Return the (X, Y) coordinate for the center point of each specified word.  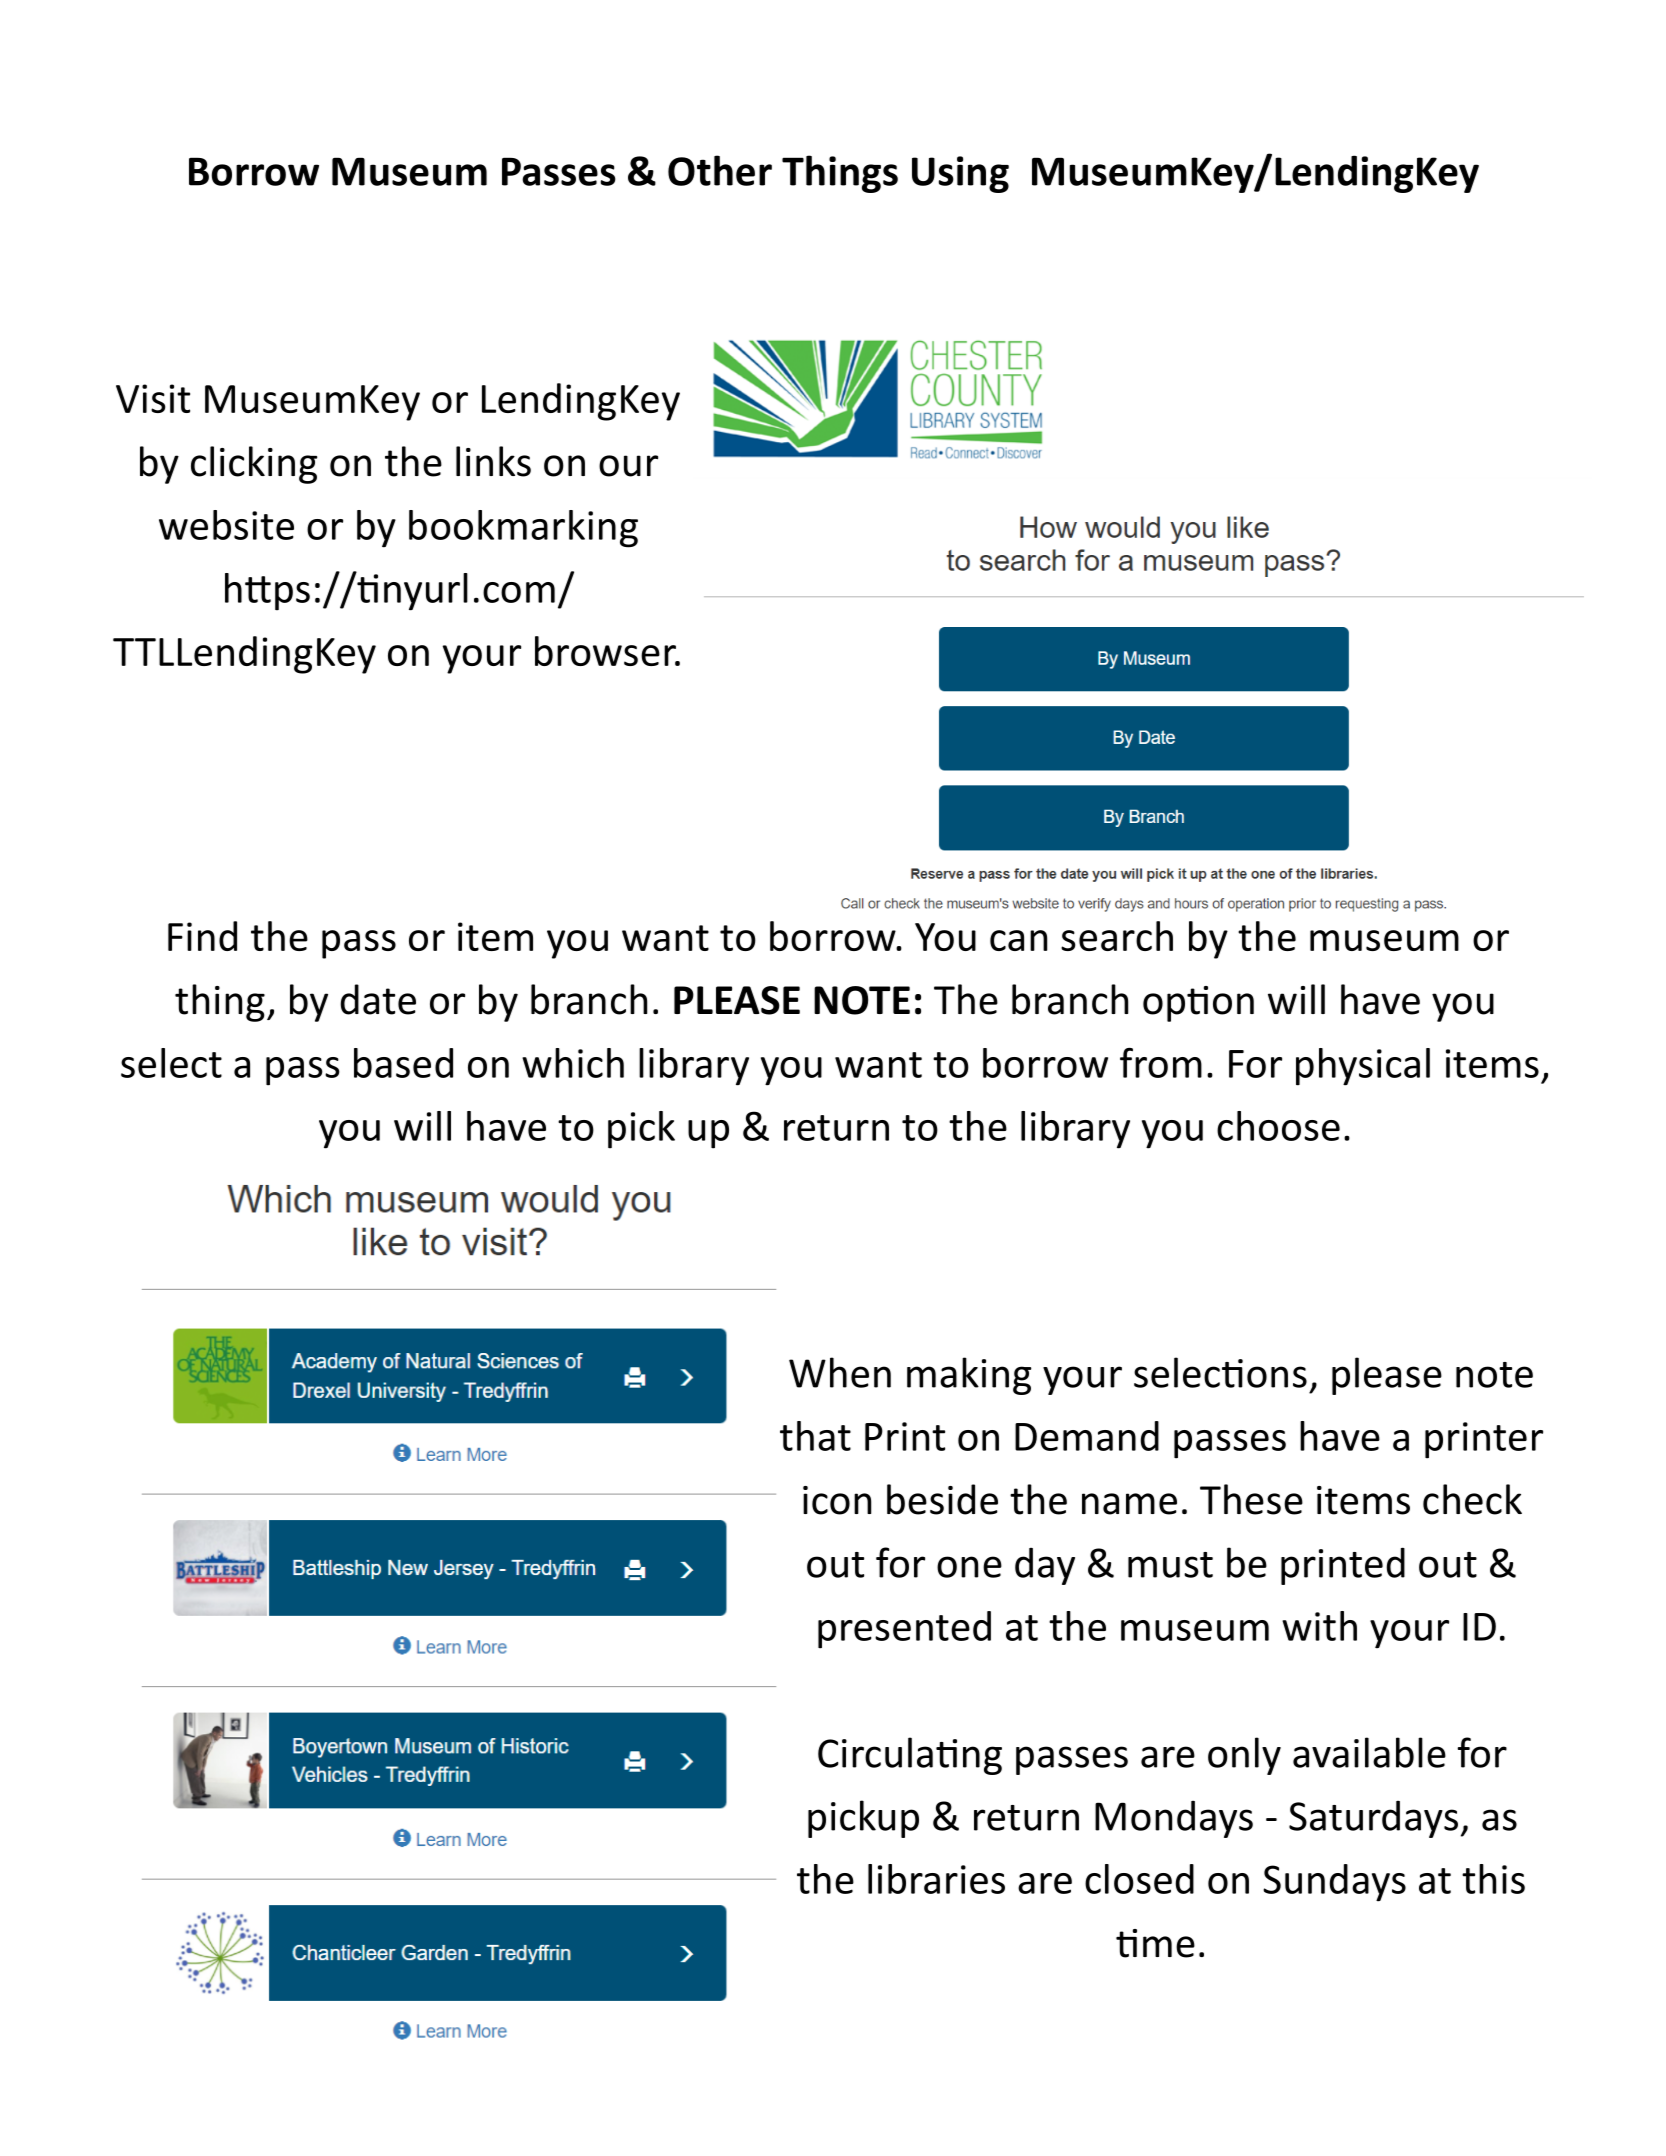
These (1251, 1499)
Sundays (1334, 1883)
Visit (153, 398)
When (840, 1372)
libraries (936, 1879)
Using (960, 174)
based (403, 1063)
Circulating (910, 1756)
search (1117, 936)
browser (606, 651)
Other (720, 170)
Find (202, 936)
